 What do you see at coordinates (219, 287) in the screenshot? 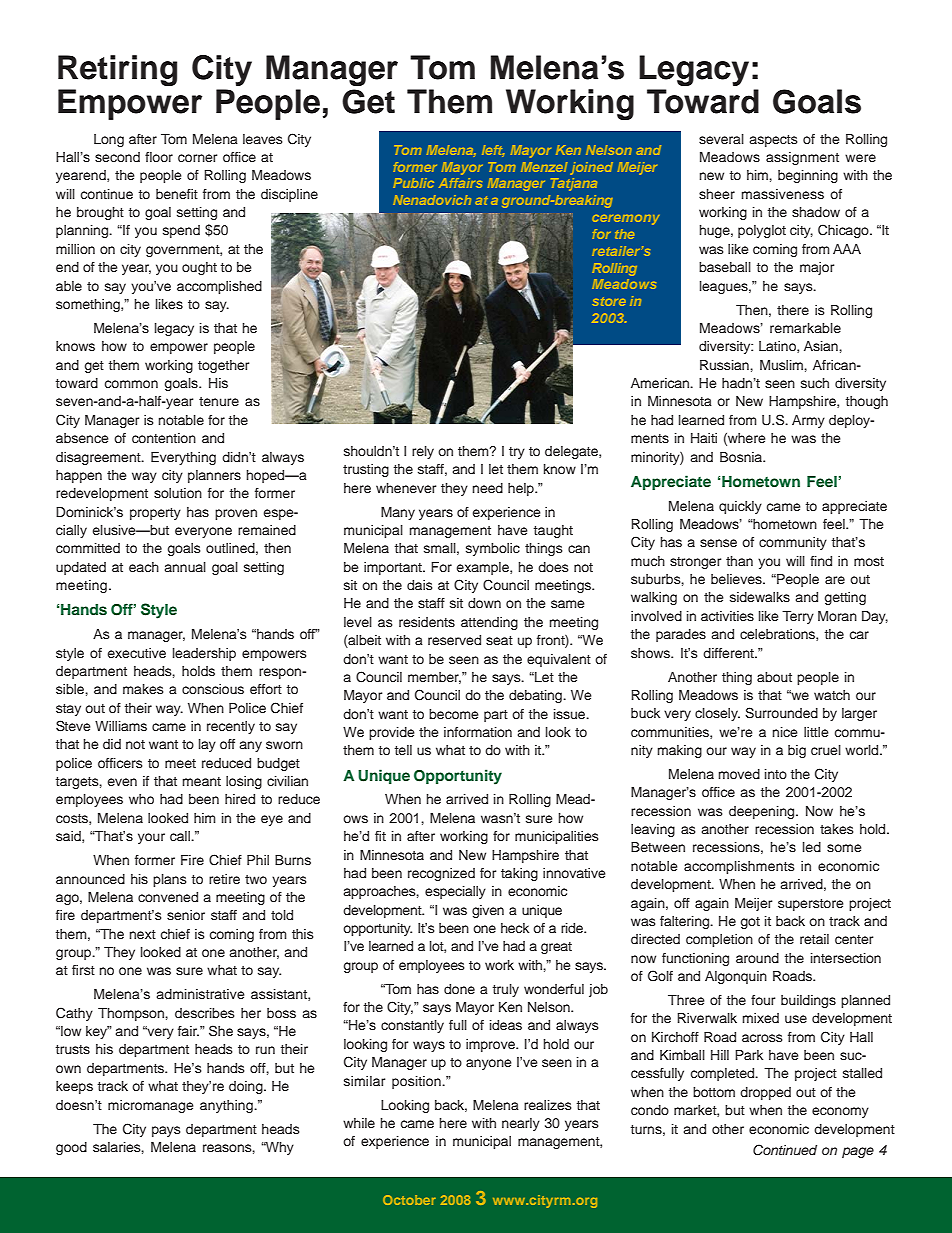
I see `accomplished` at bounding box center [219, 287].
